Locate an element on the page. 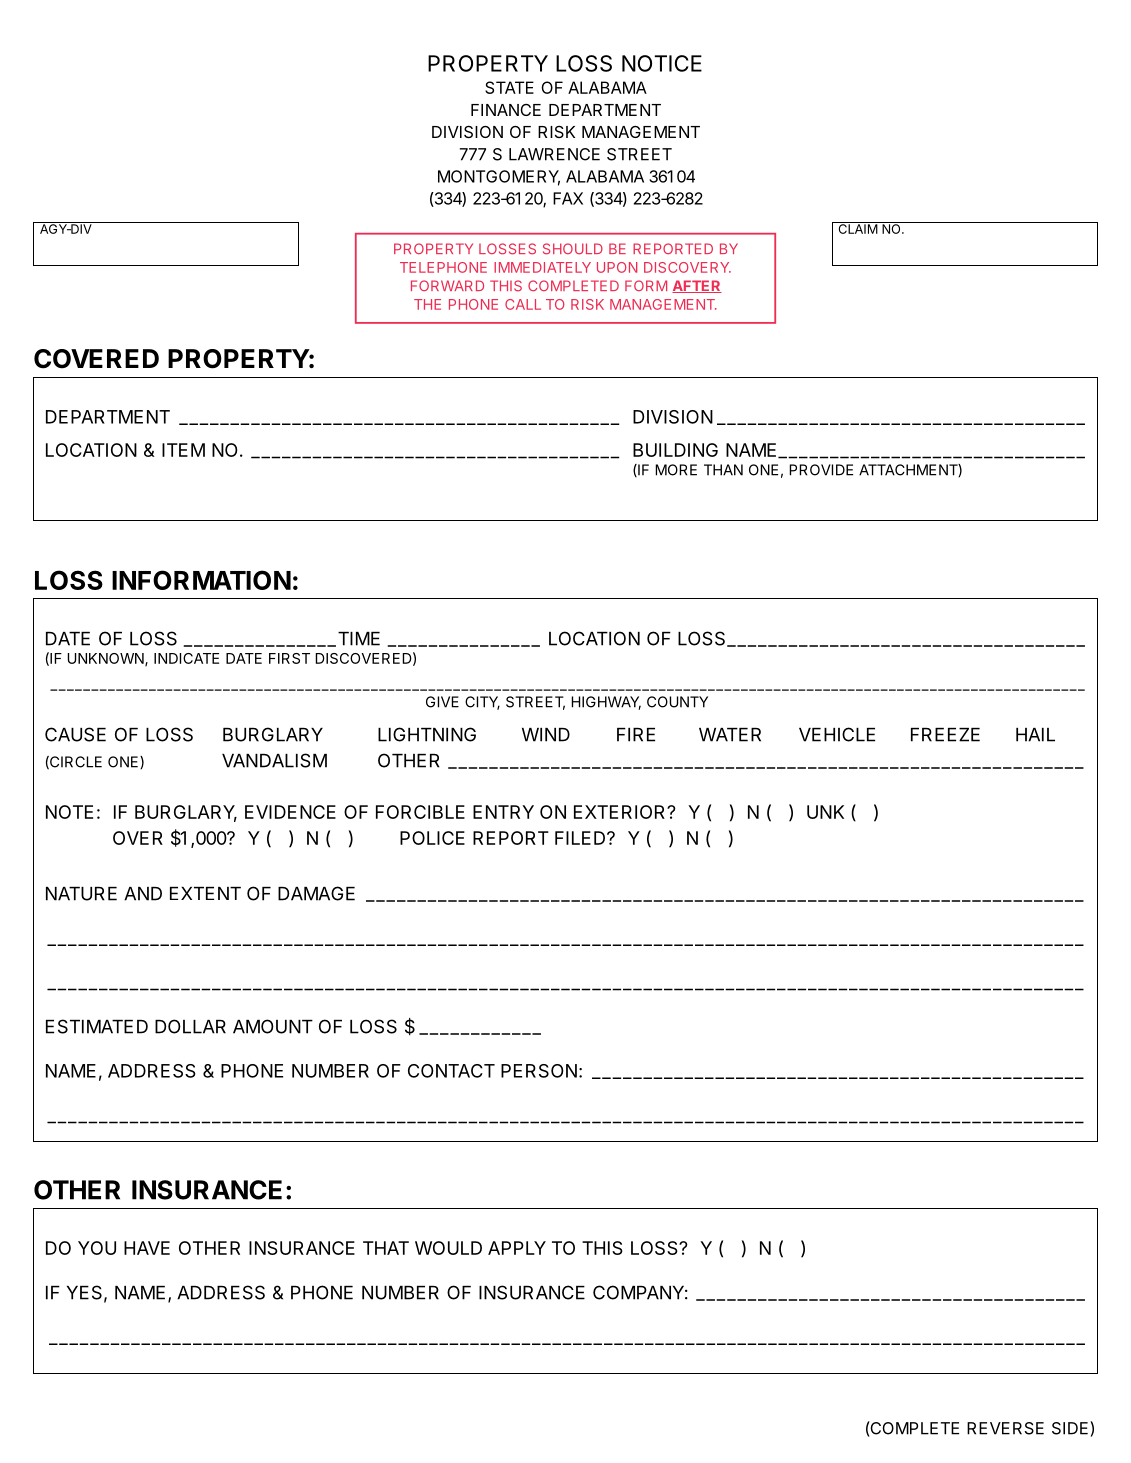 This image has width=1131, height=1463. WIND is located at coordinates (546, 735).
